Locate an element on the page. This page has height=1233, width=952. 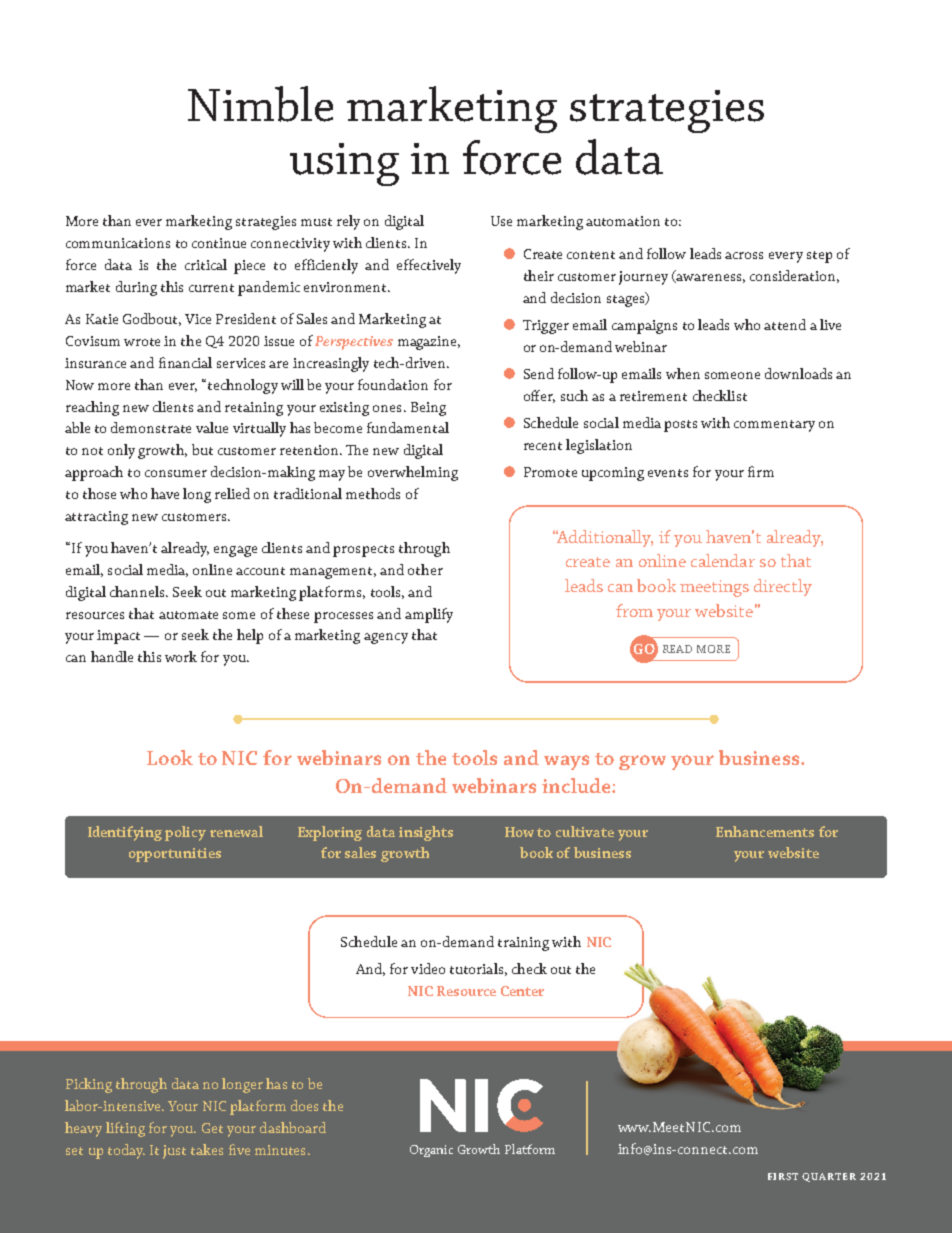
using is located at coordinates (344, 164).
